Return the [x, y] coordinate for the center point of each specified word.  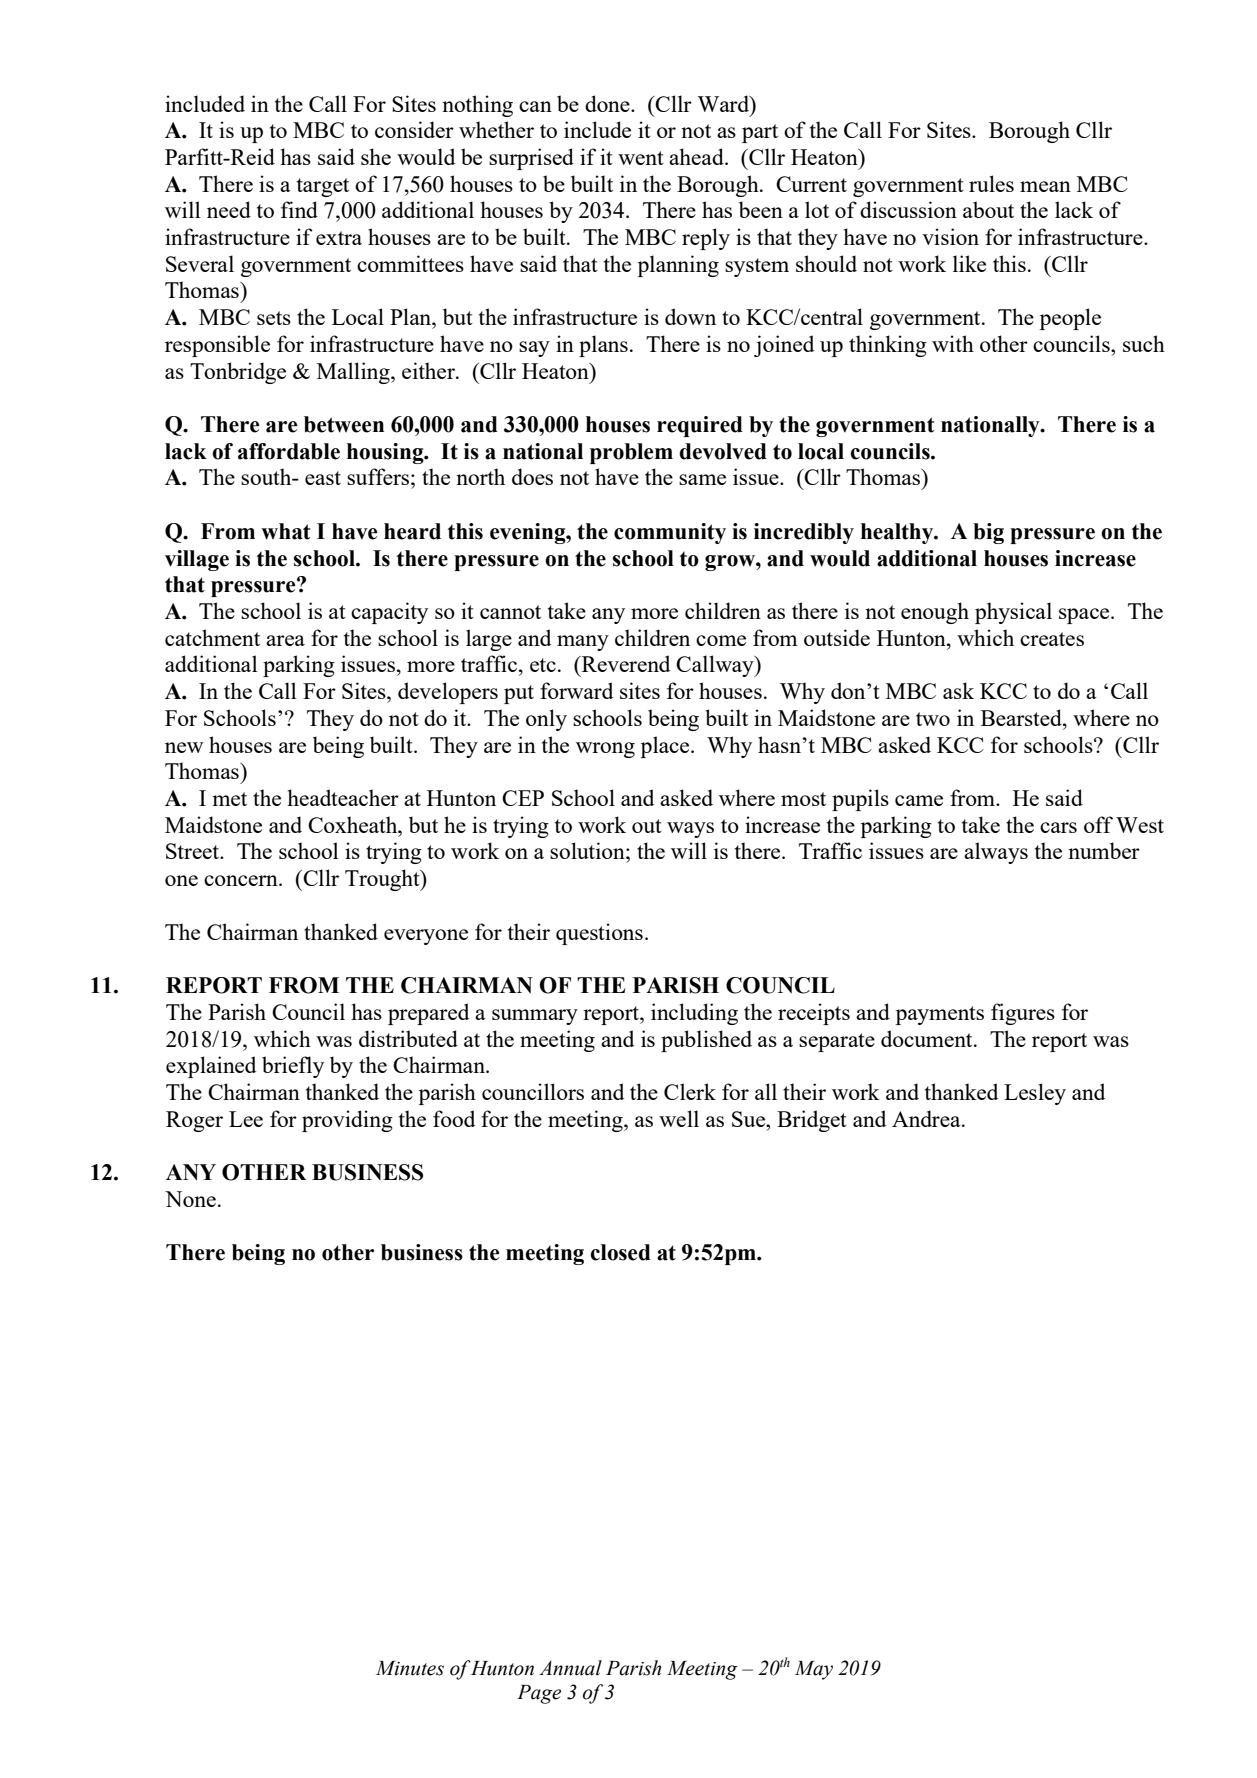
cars [1058, 827]
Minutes [410, 1668]
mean [1045, 186]
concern [242, 880]
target [323, 187]
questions [599, 934]
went [641, 158]
